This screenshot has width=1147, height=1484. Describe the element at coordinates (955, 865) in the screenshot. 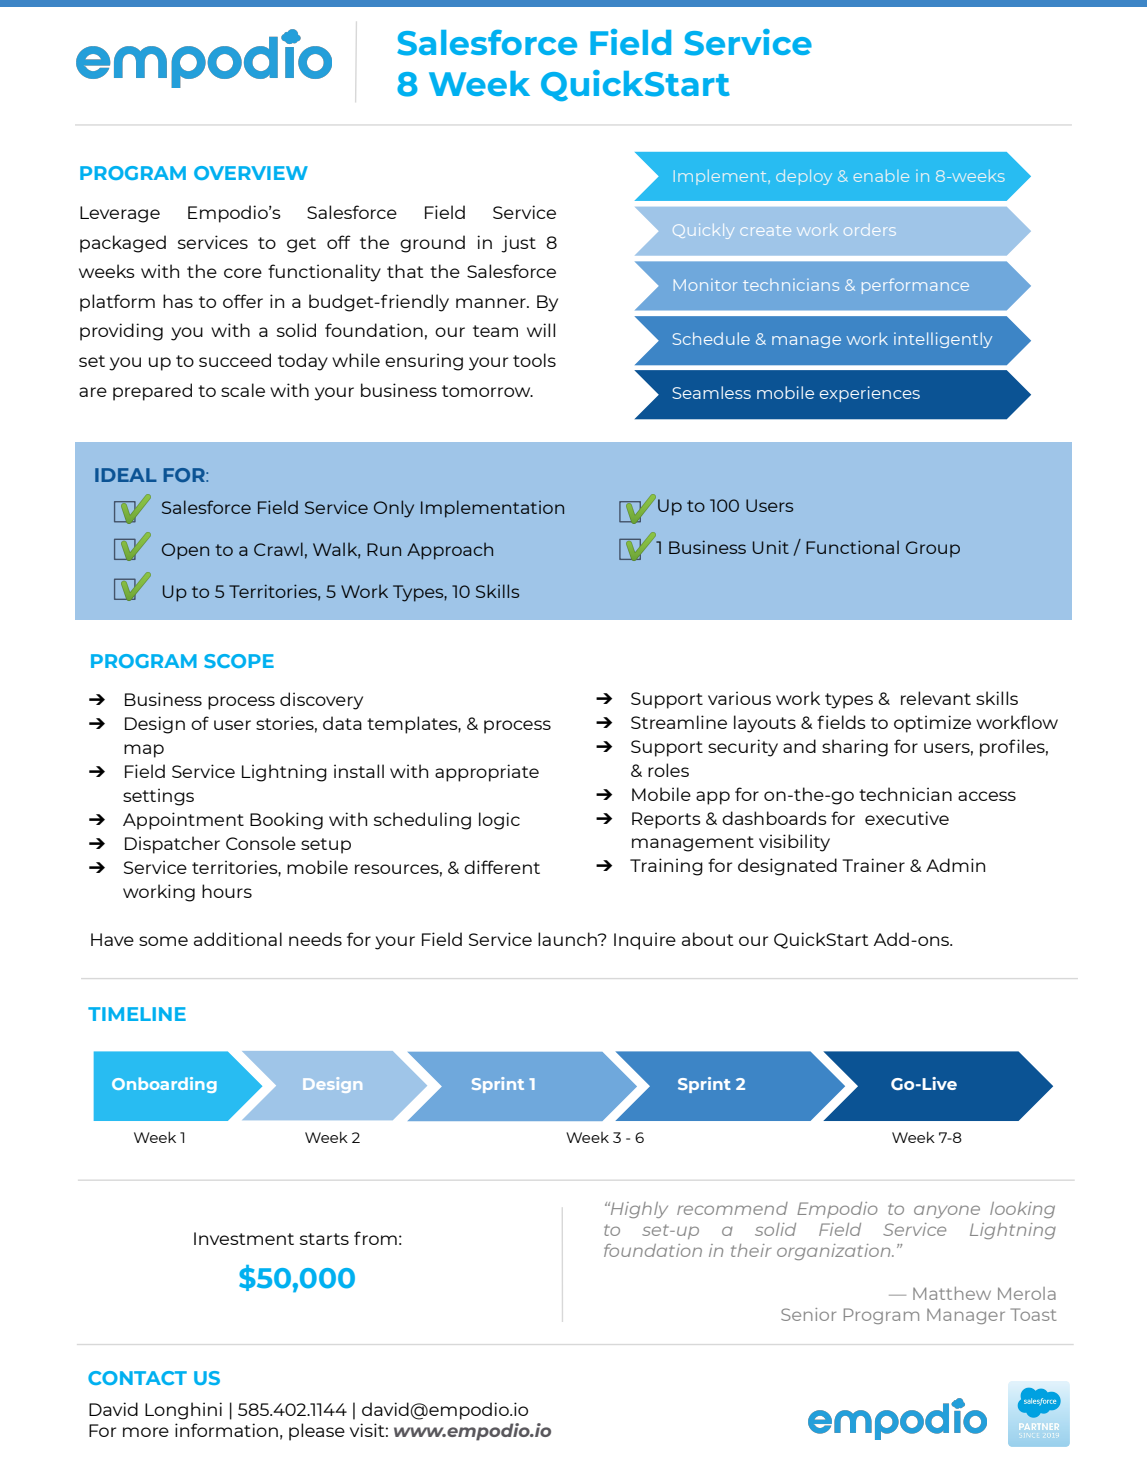

I see `Admin` at that location.
